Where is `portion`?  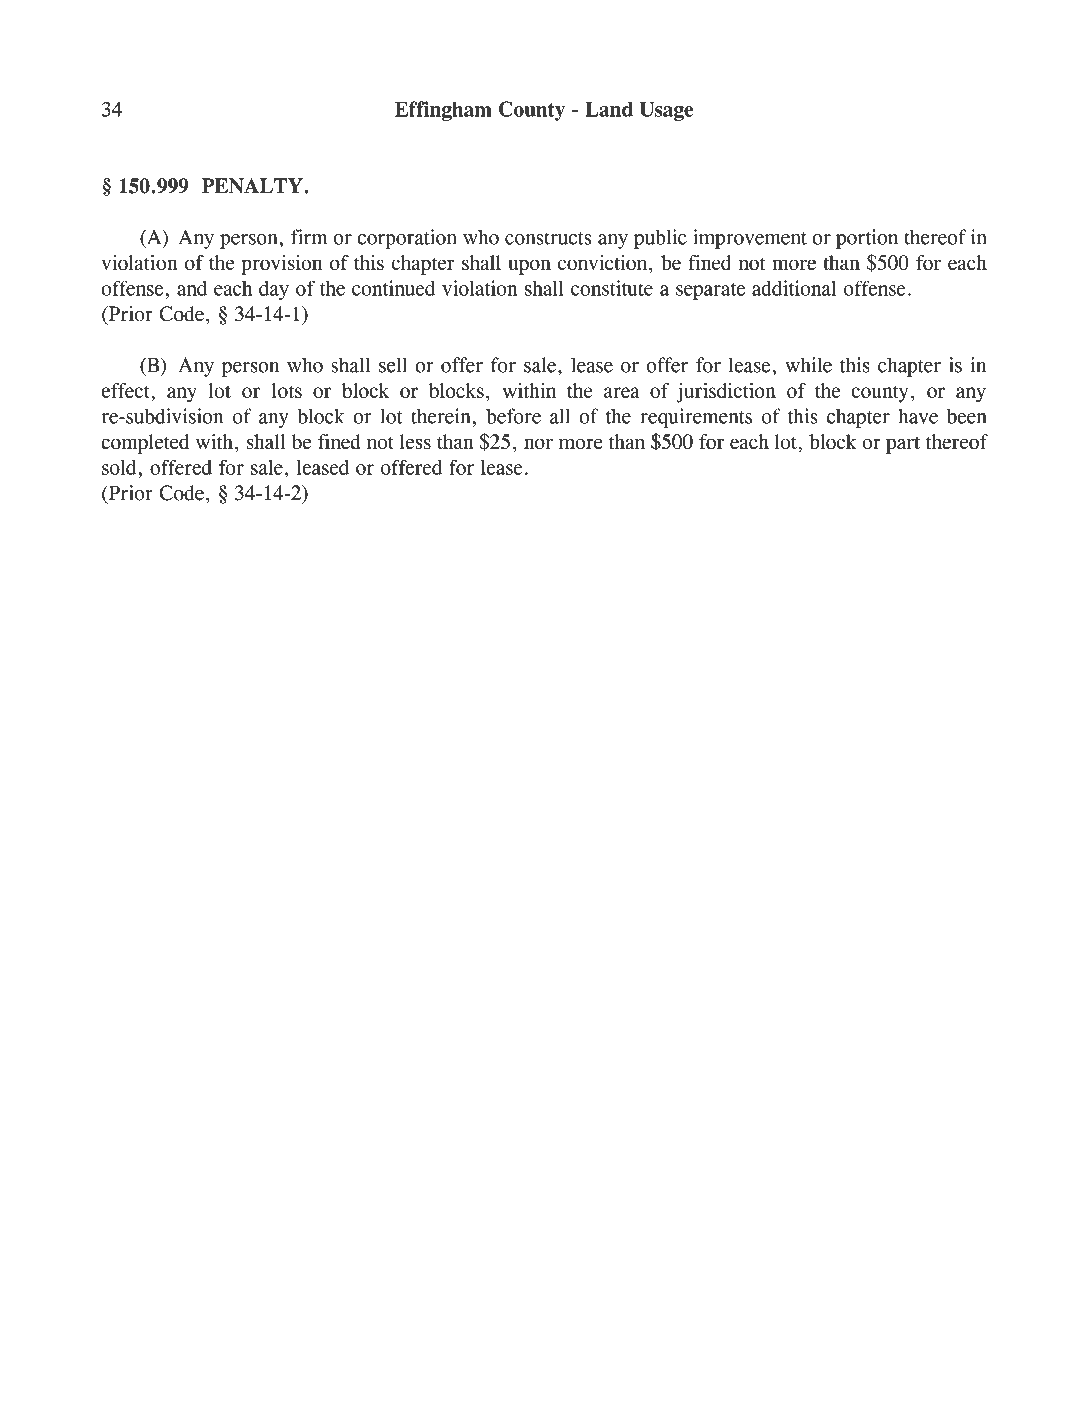
portion is located at coordinates (867, 239).
